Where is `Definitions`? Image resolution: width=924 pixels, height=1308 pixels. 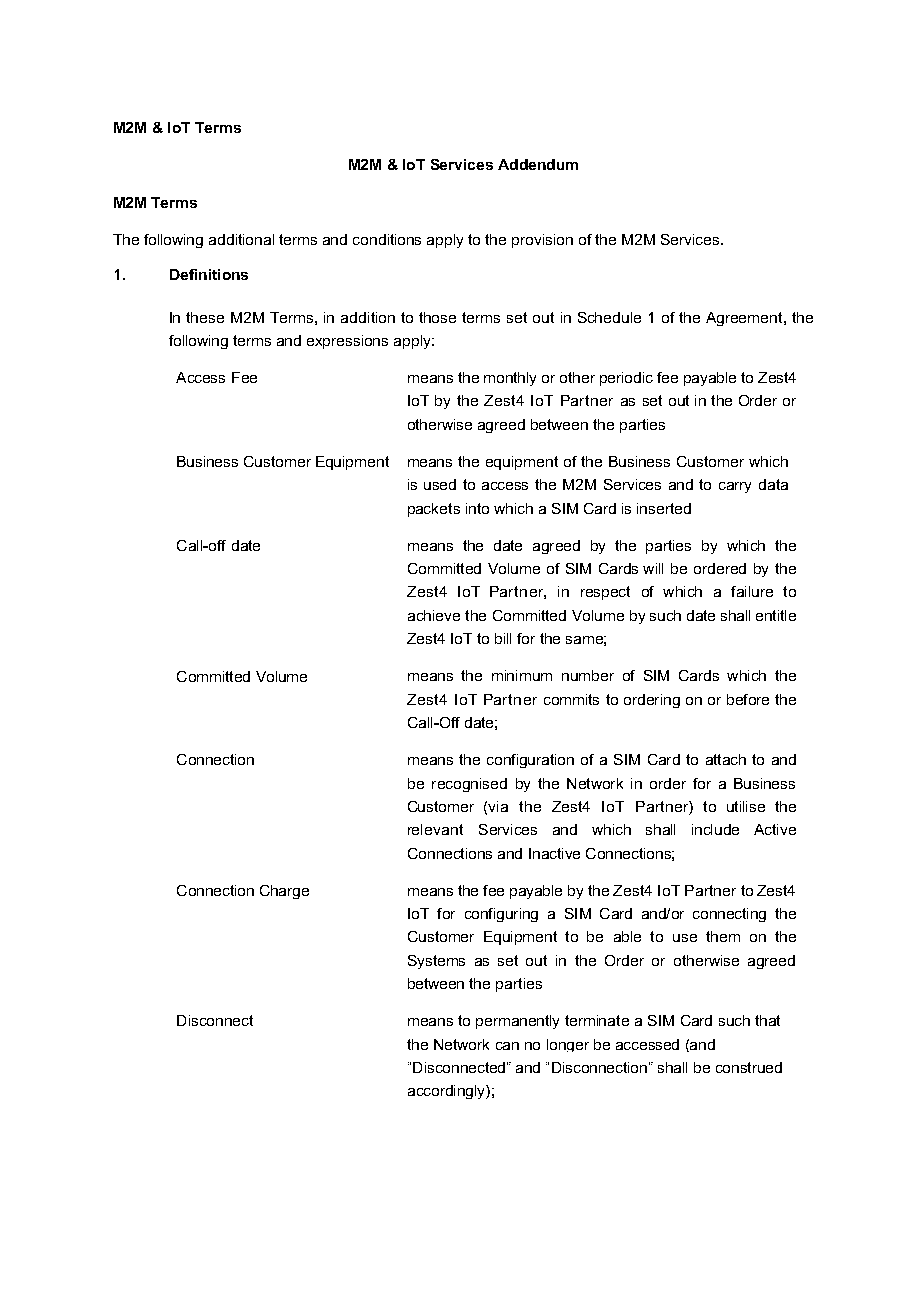 Definitions is located at coordinates (209, 274).
